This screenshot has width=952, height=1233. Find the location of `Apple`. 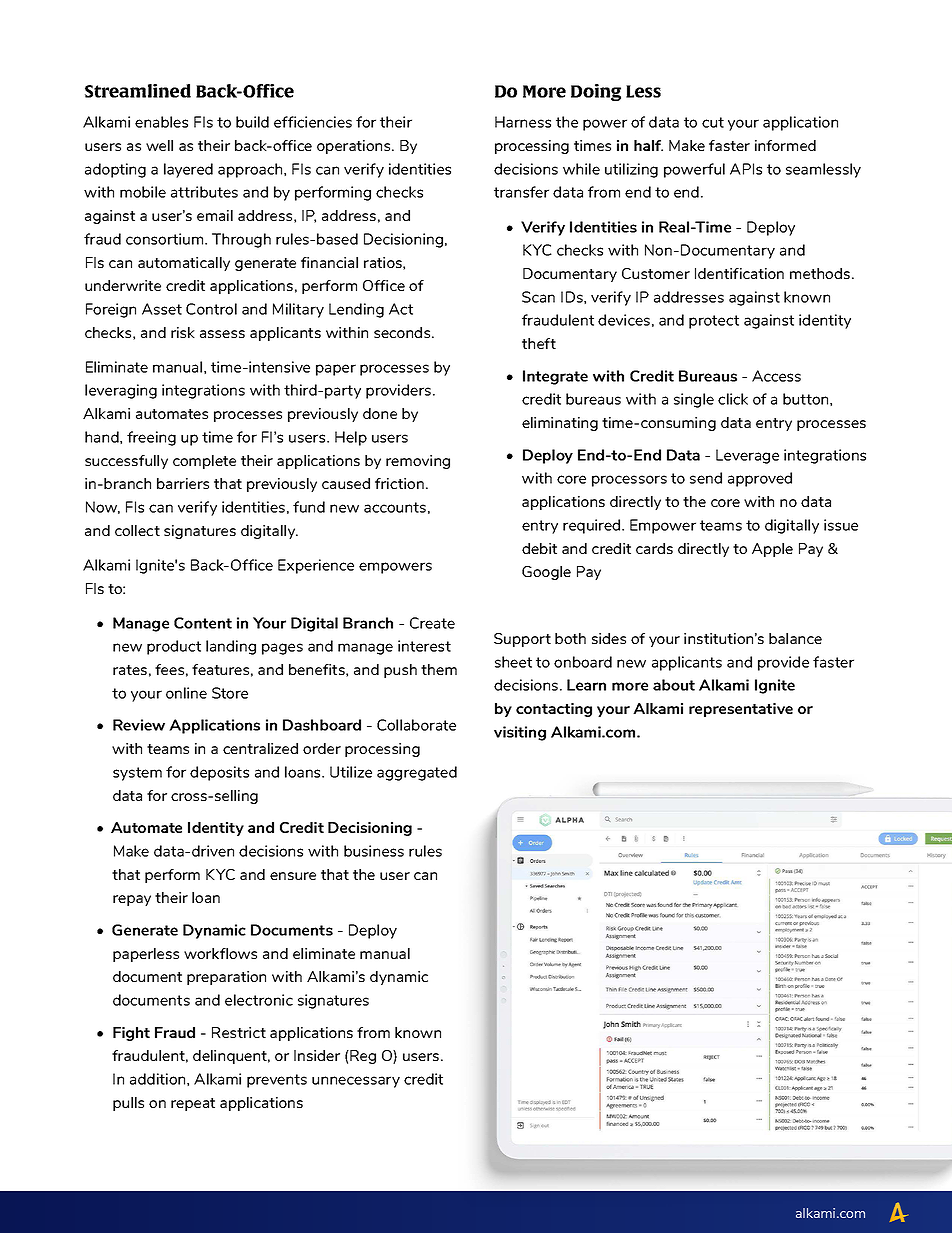

Apple is located at coordinates (772, 550).
